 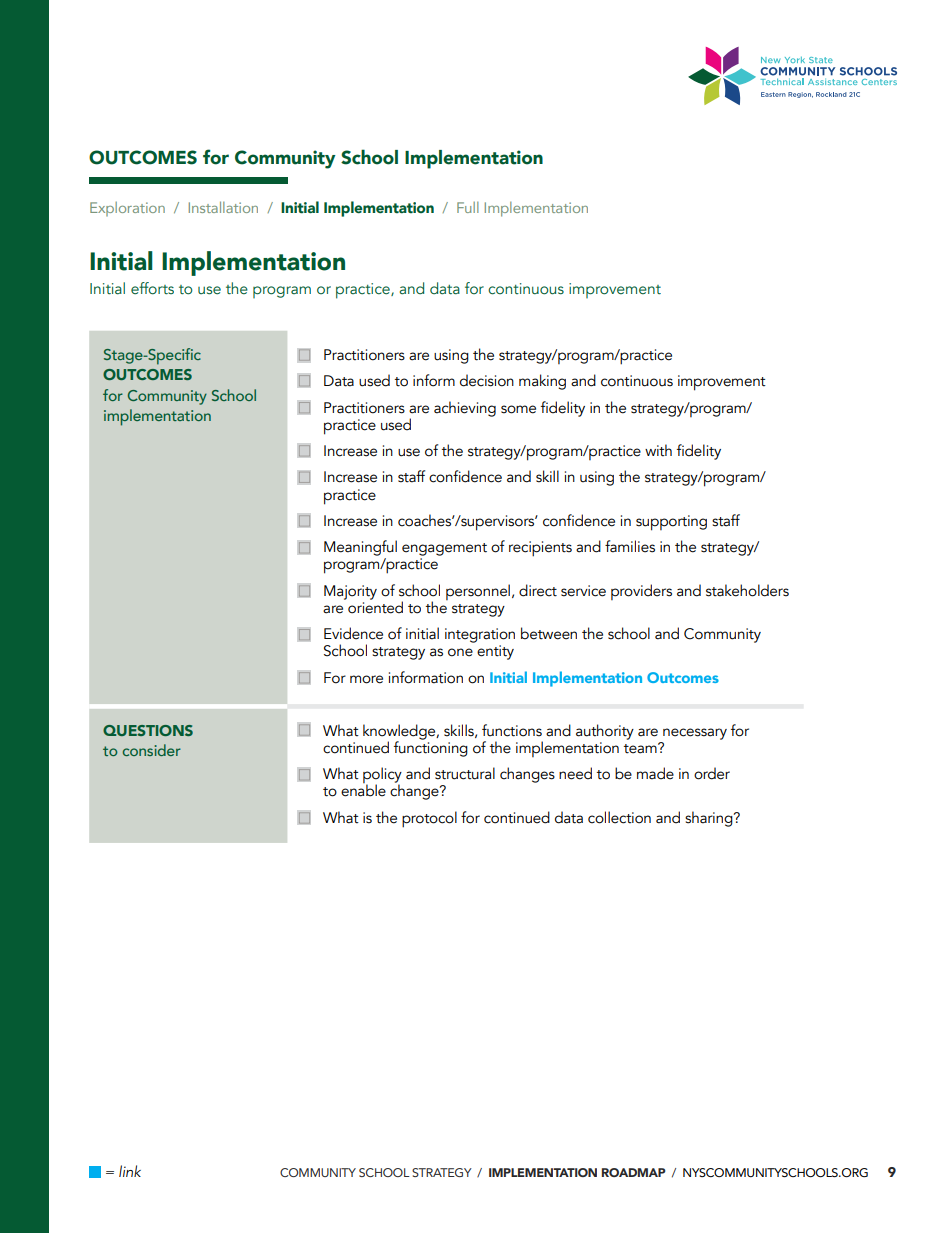 What do you see at coordinates (375, 606) in the screenshot?
I see `oriented` at bounding box center [375, 606].
